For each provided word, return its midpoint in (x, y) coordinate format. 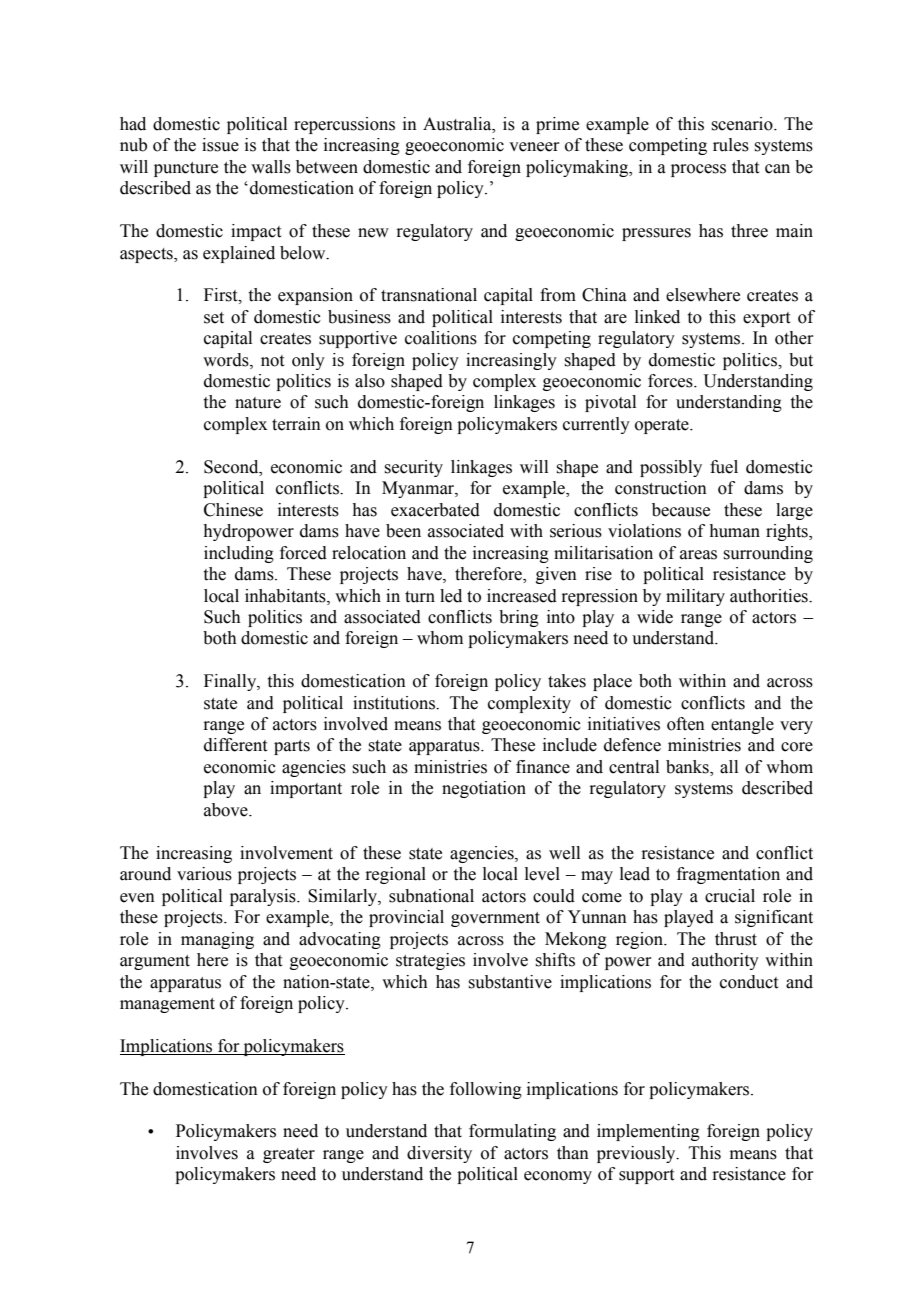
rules (731, 145)
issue (220, 145)
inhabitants (286, 596)
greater (289, 1155)
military (695, 597)
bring (519, 618)
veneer (534, 147)
